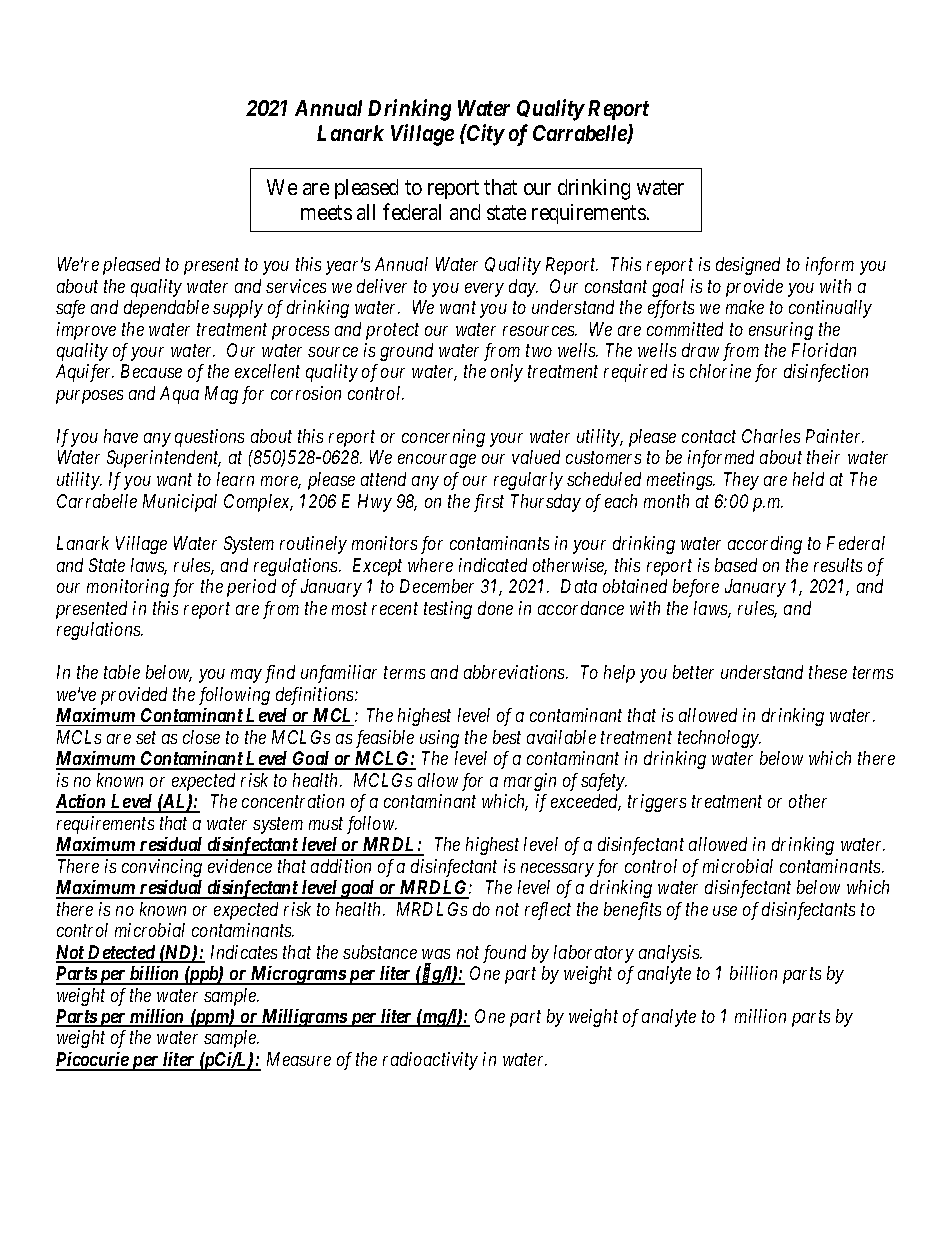 The height and width of the page is (1233, 952). I want to click on Milligrams, so click(303, 1018).
